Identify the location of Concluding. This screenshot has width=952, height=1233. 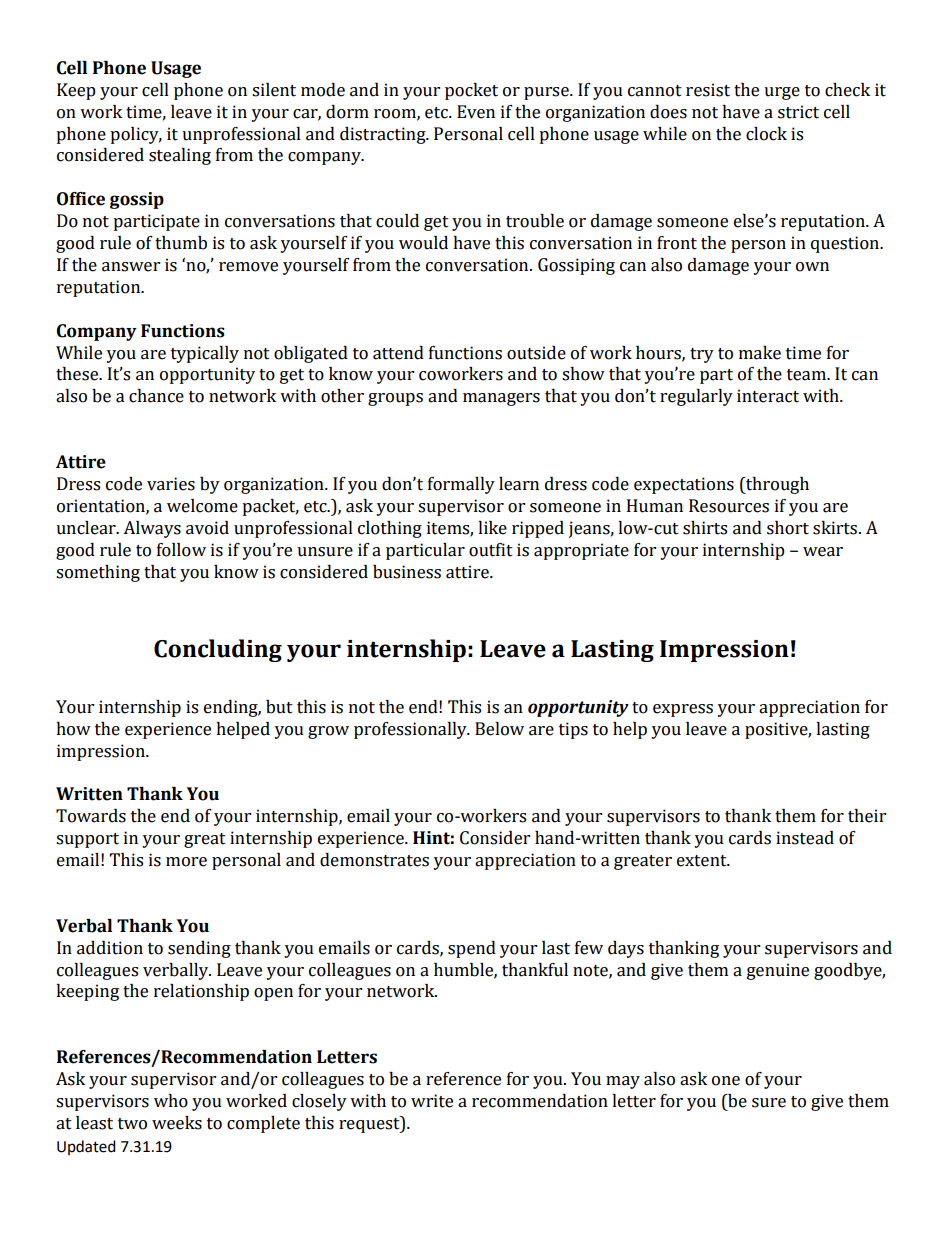
(218, 650).
